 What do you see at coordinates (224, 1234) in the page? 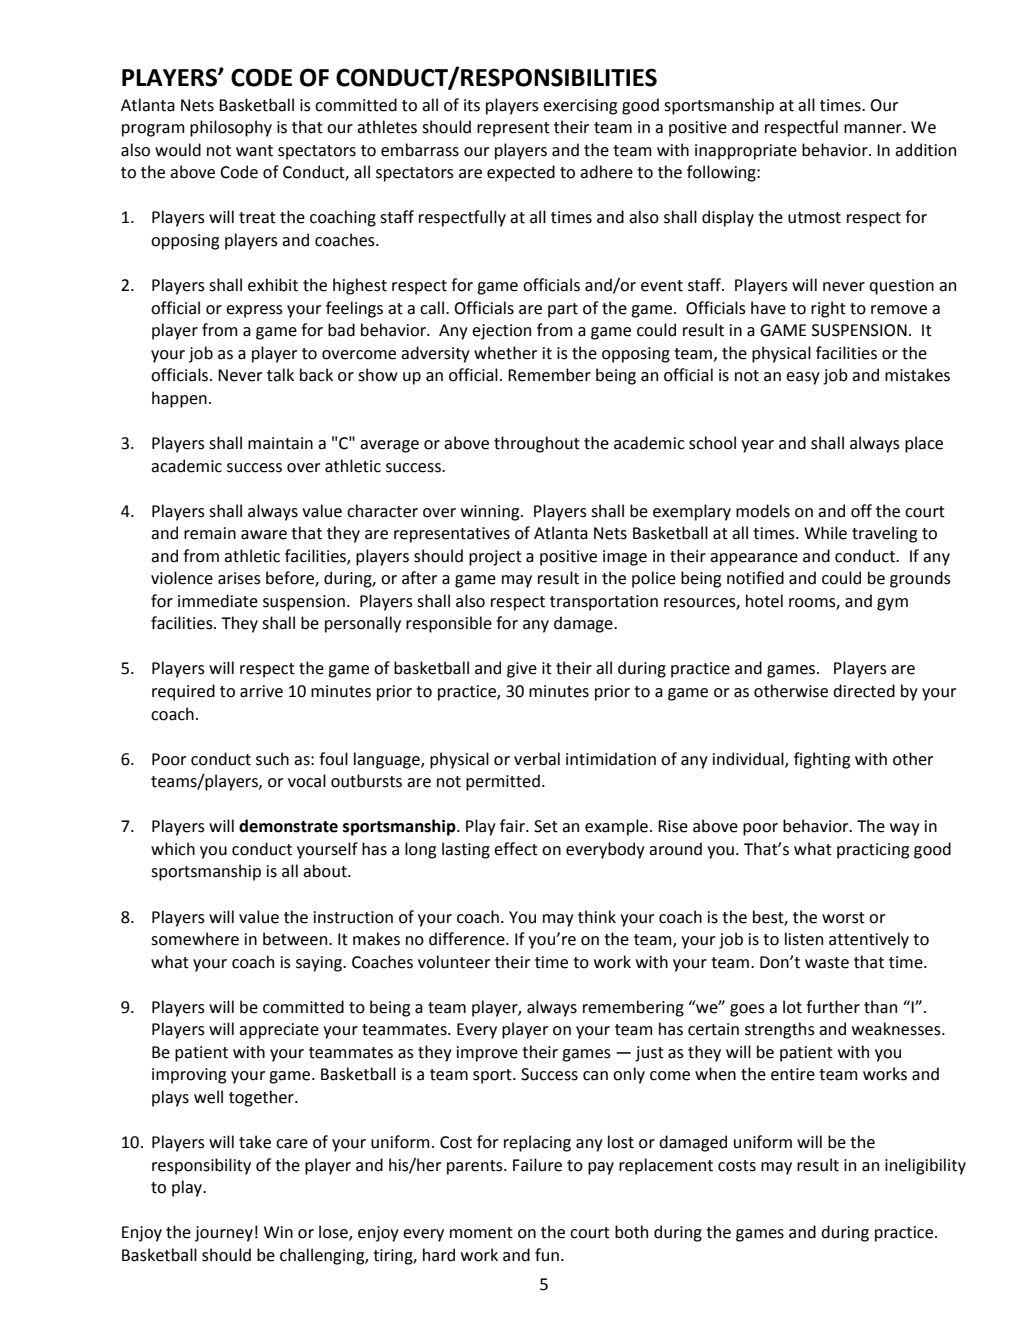
I see `journey` at bounding box center [224, 1234].
